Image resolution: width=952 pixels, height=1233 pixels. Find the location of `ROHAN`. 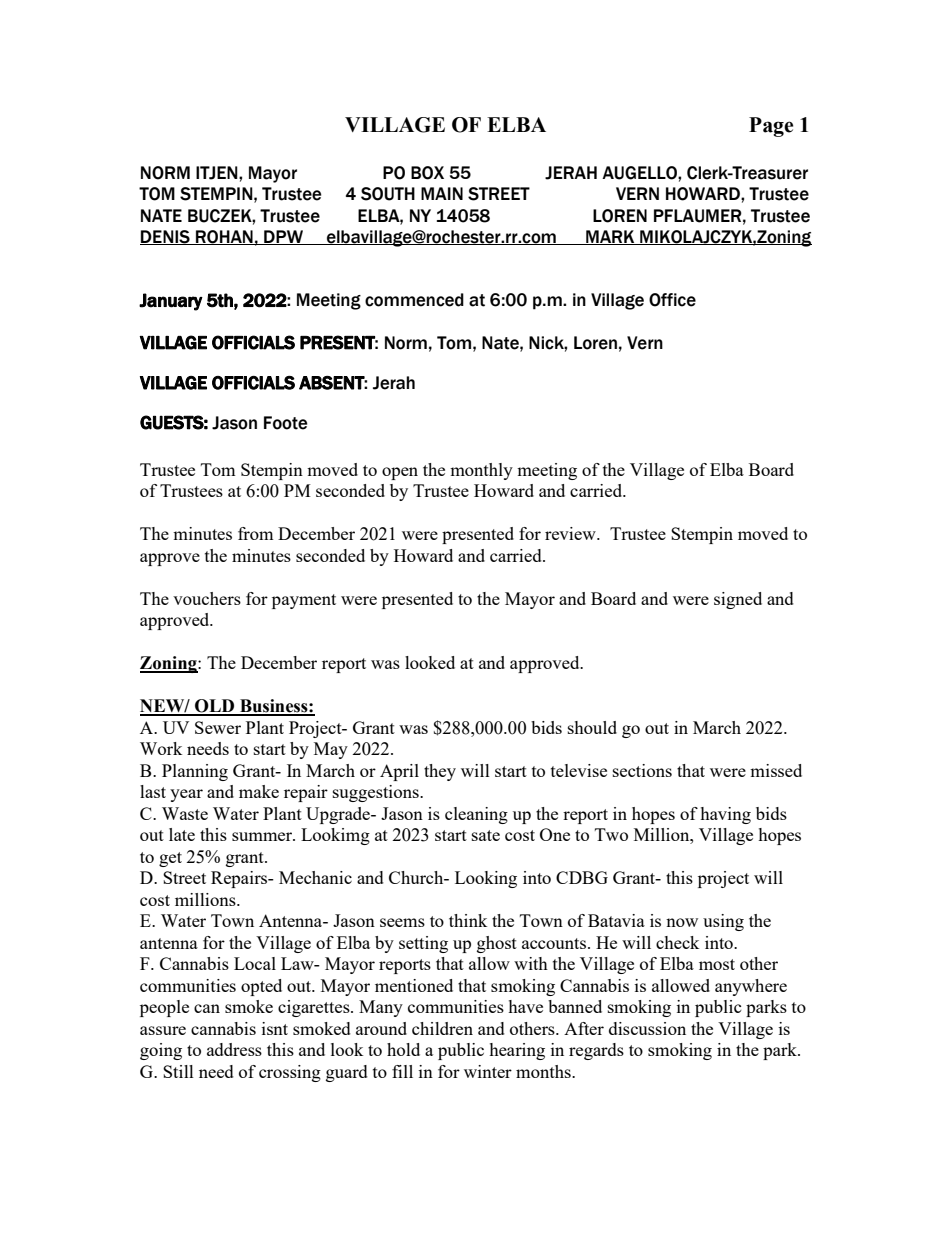

ROHAN is located at coordinates (224, 237).
